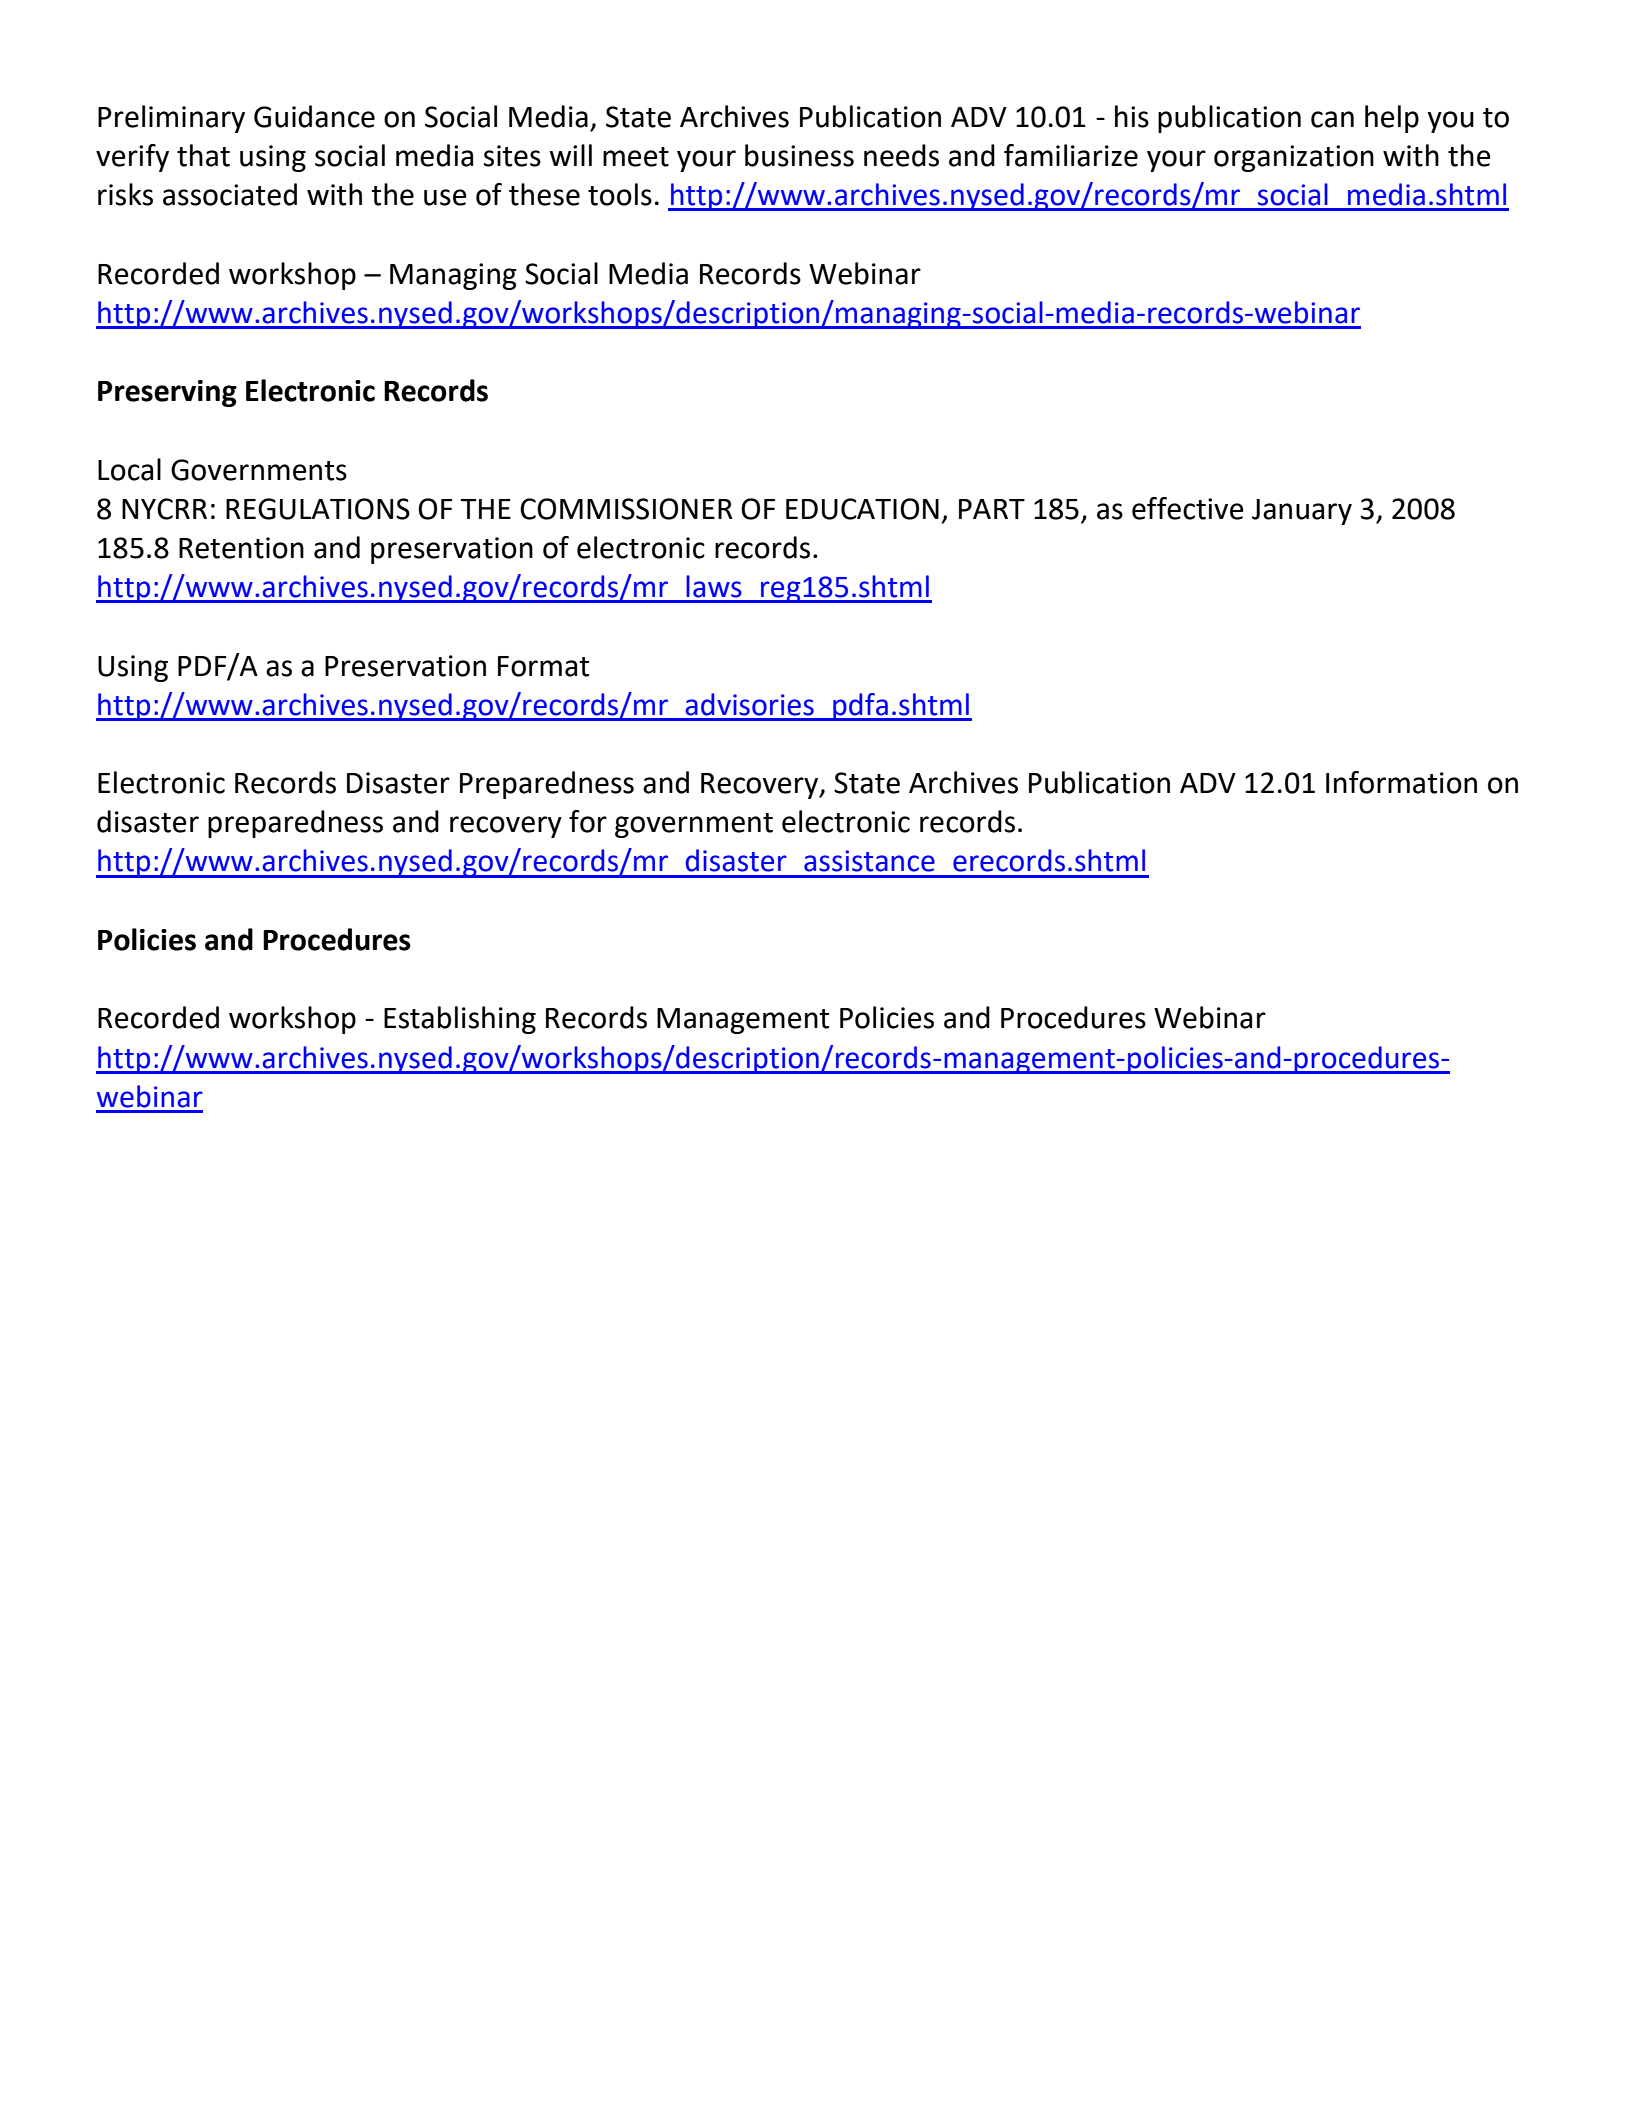  What do you see at coordinates (460, 1020) in the screenshot?
I see `Establishing` at bounding box center [460, 1020].
